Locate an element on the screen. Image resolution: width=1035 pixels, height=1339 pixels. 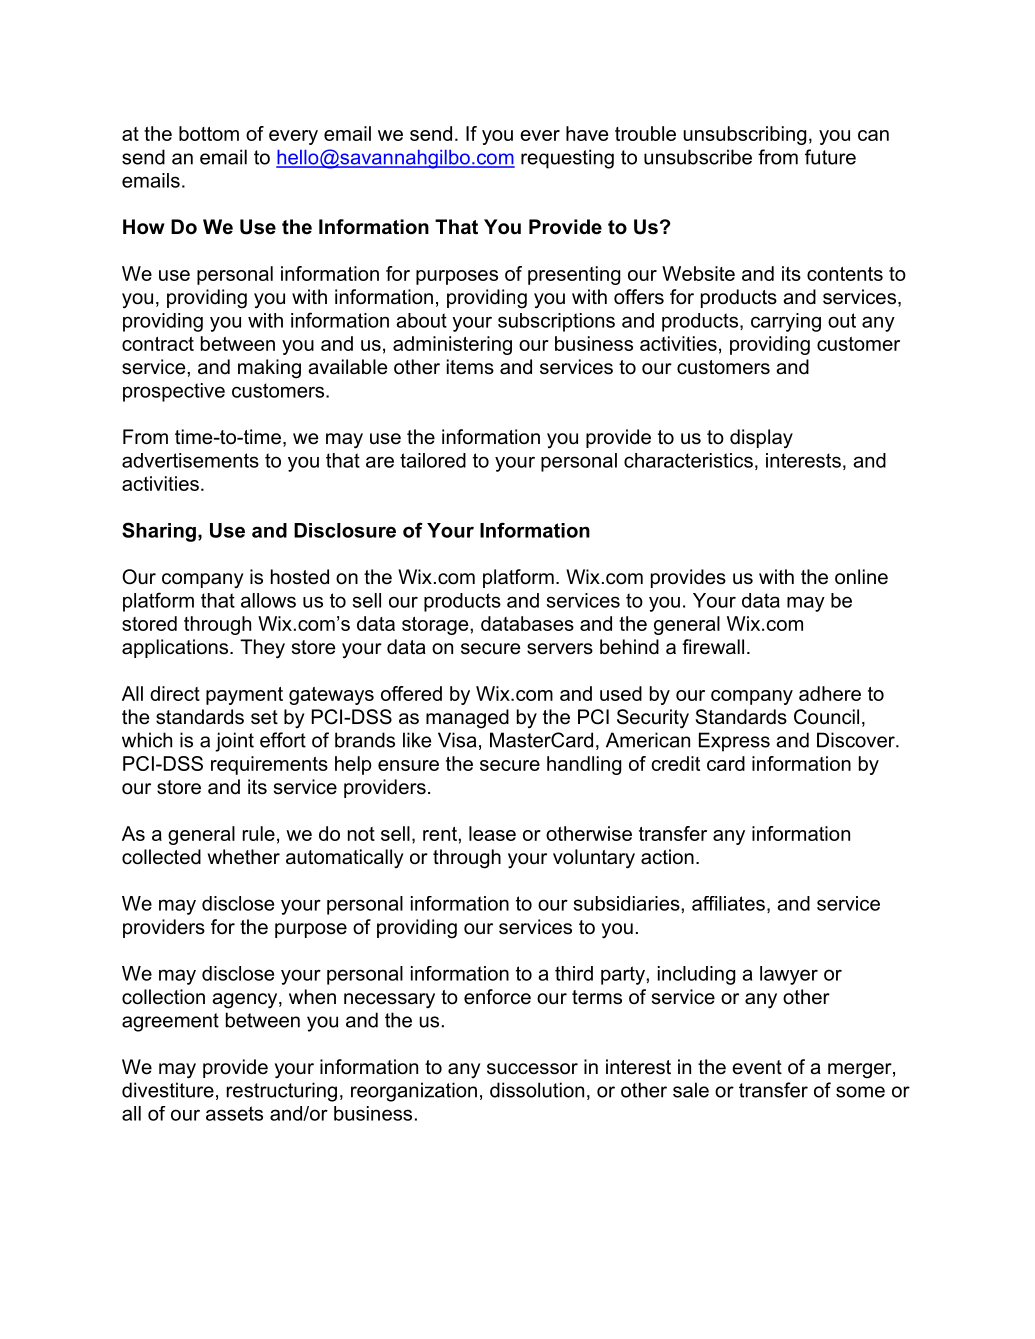
storage is located at coordinates (436, 626).
